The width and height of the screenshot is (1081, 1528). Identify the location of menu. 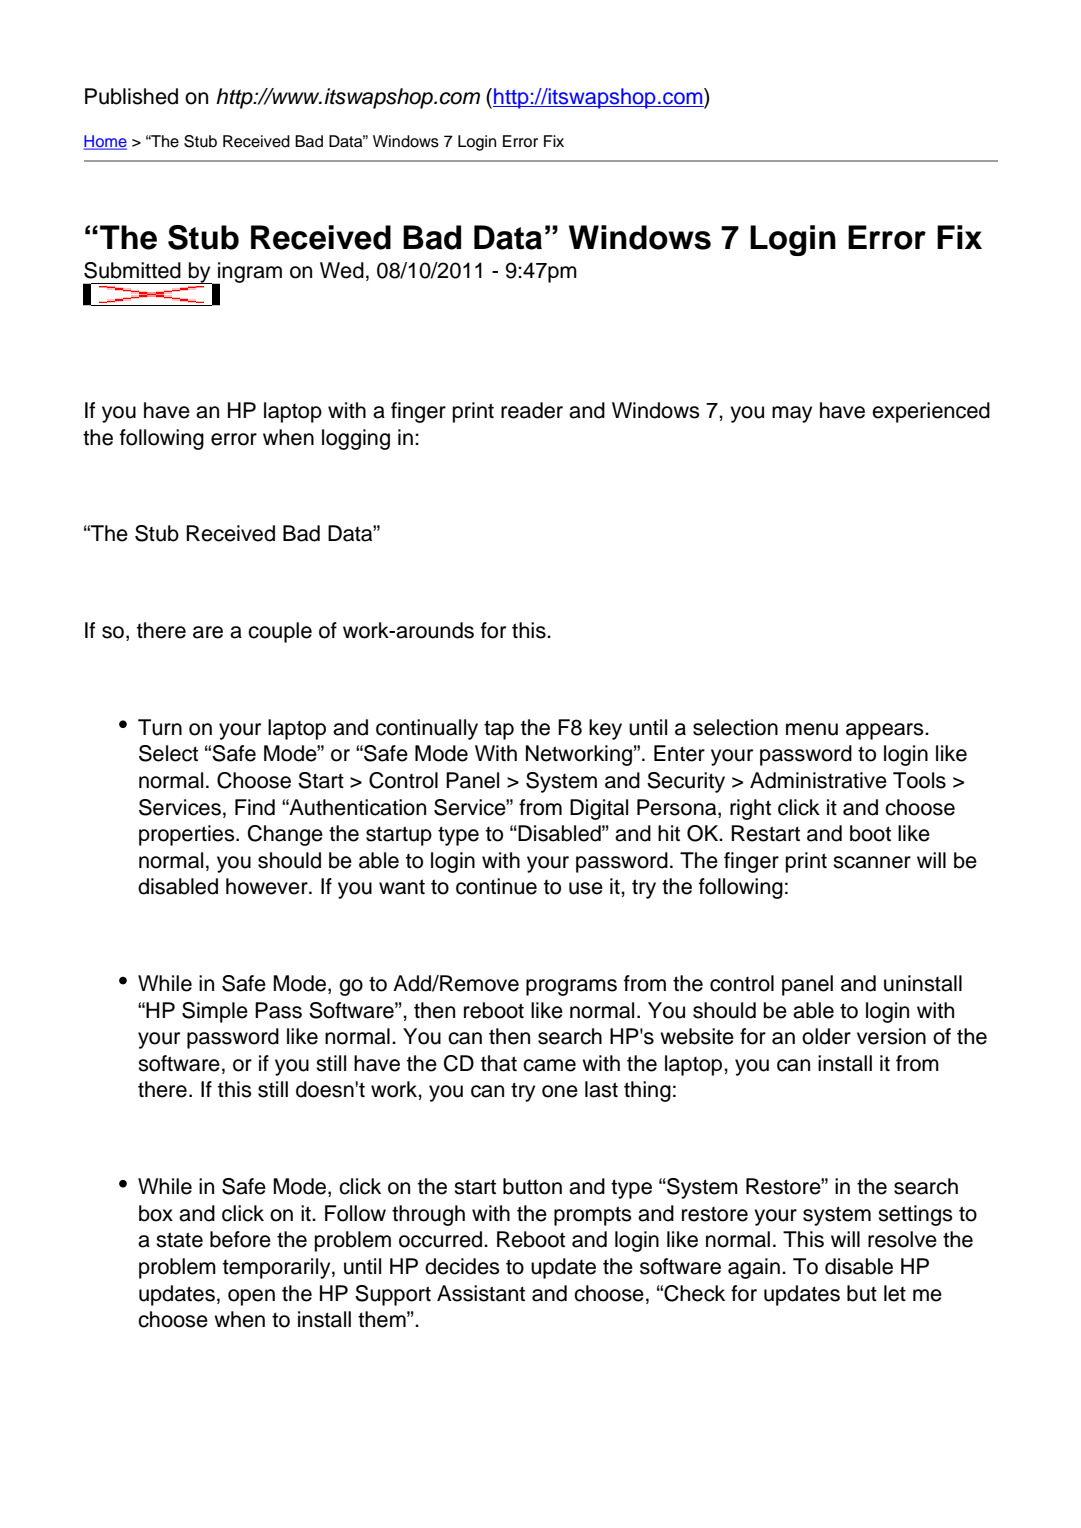
(812, 729).
